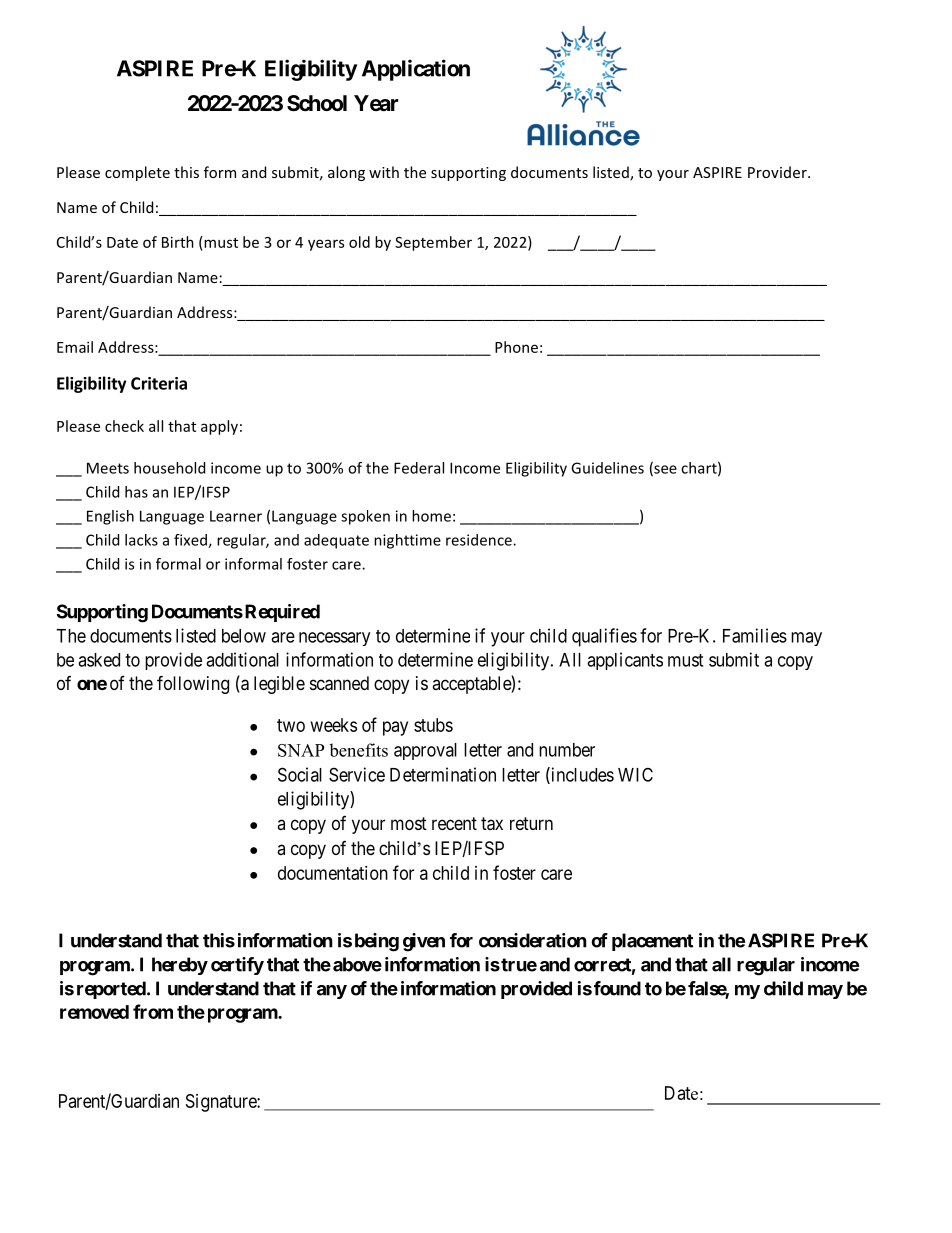 The width and height of the screenshot is (952, 1233). What do you see at coordinates (193, 684) in the screenshot?
I see `following` at bounding box center [193, 684].
